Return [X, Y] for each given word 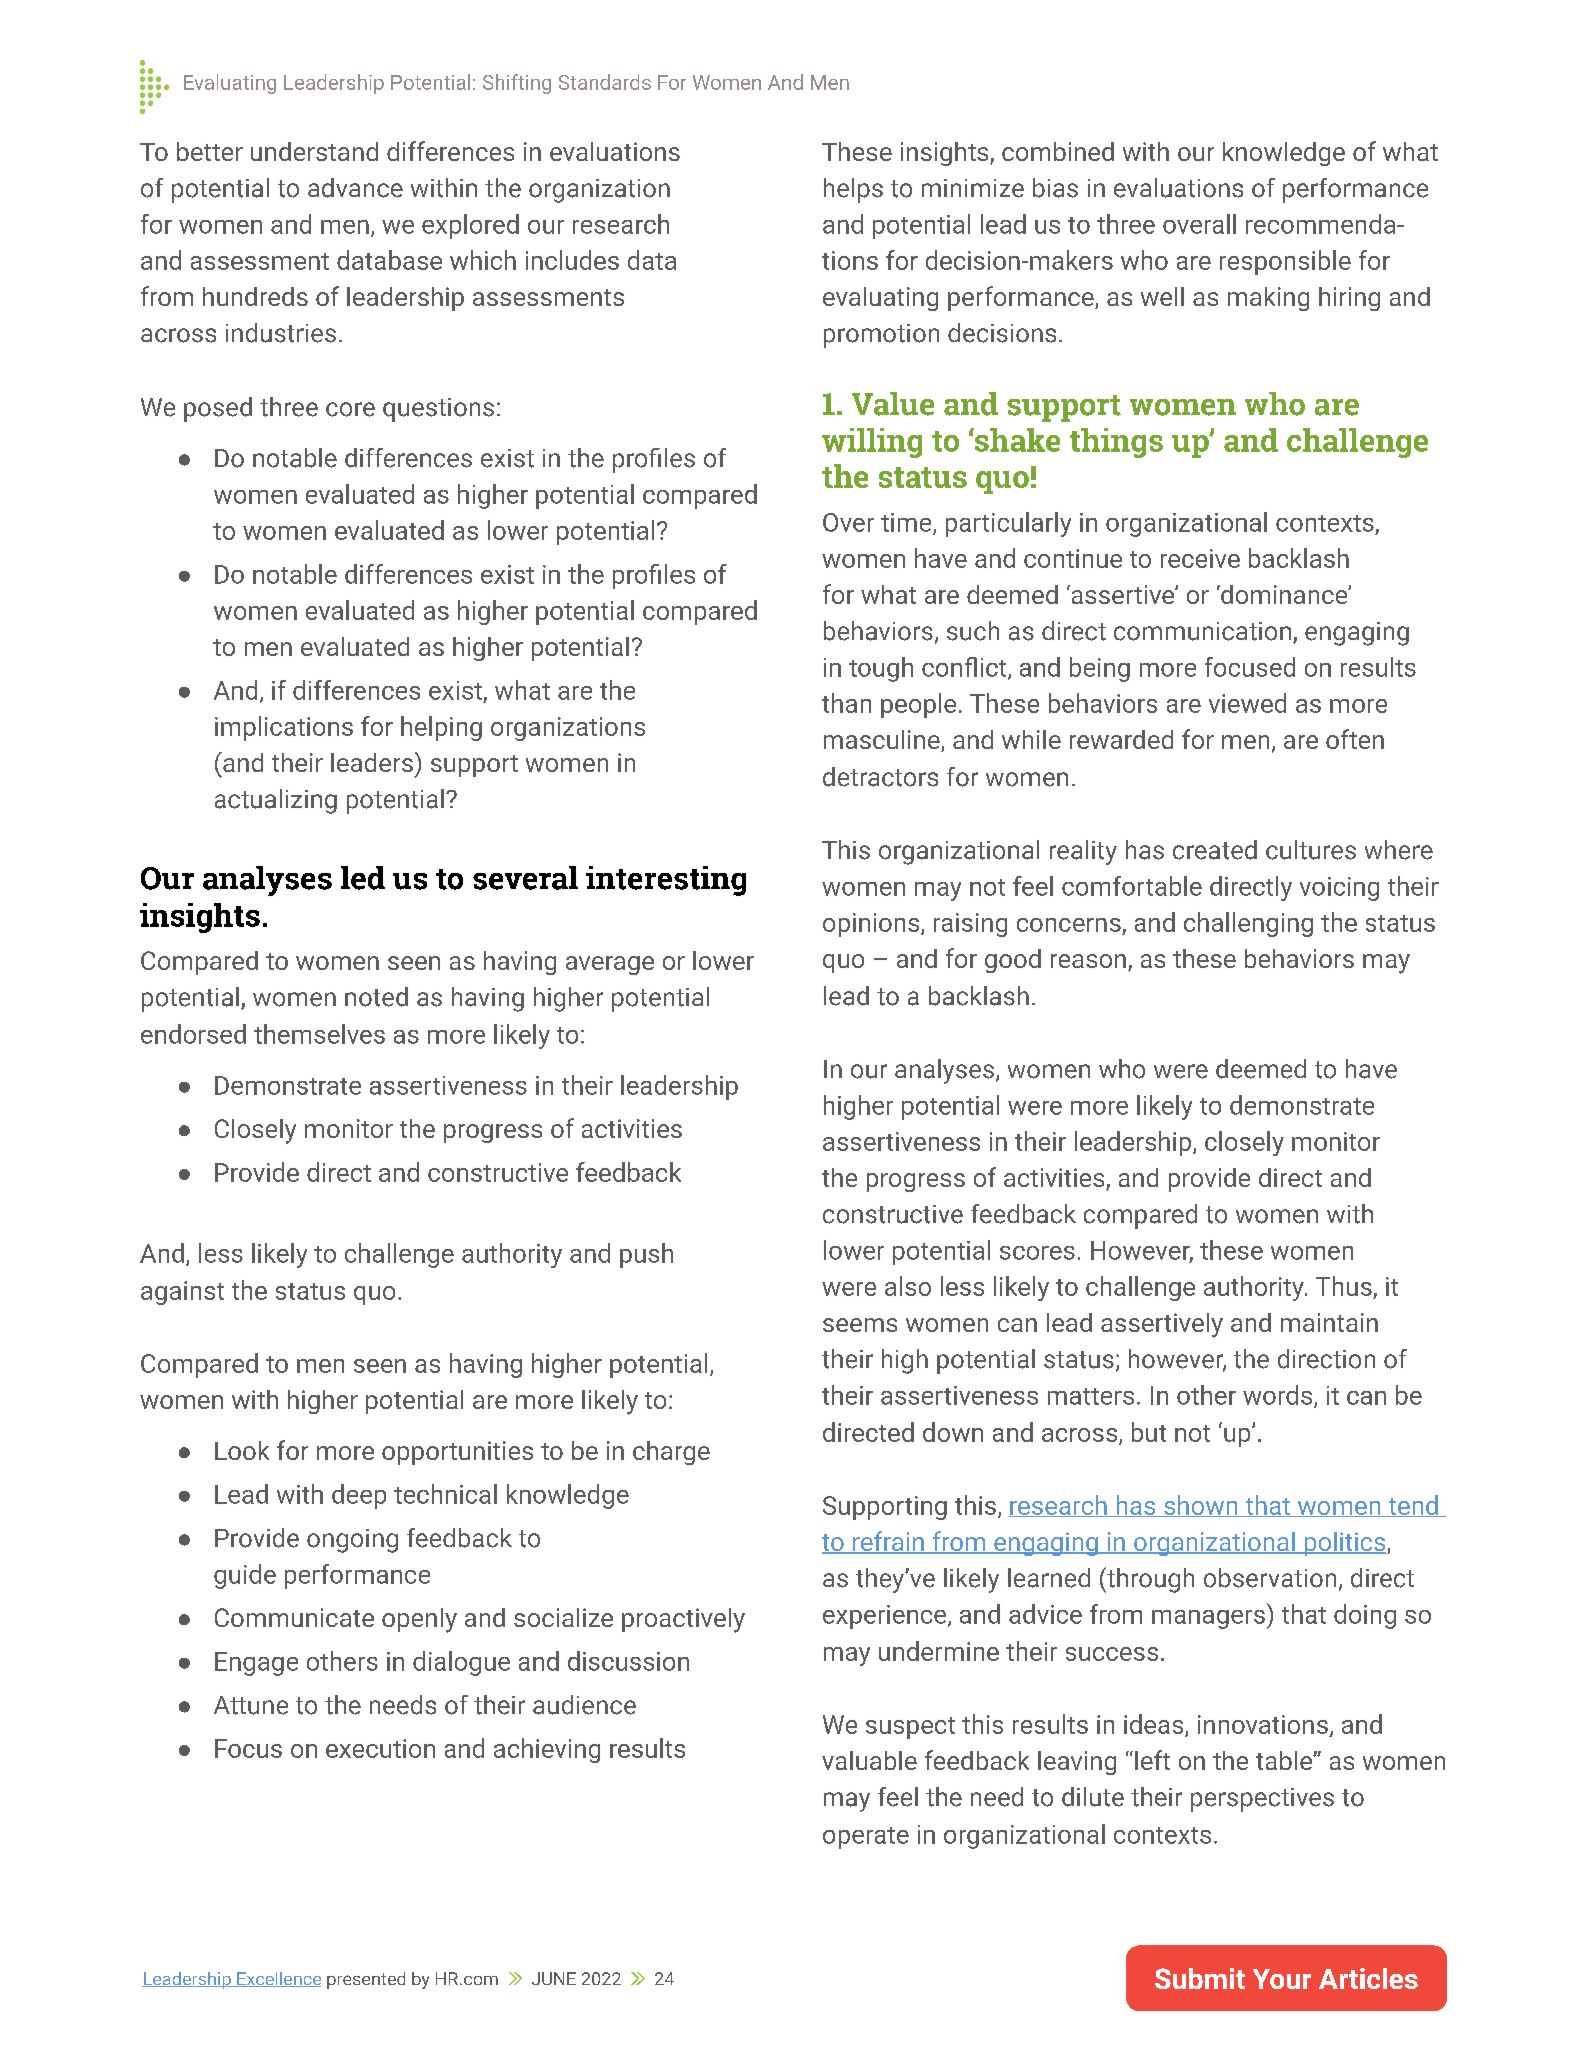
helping [441, 728]
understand [314, 151]
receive [1200, 558]
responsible [1285, 262]
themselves [319, 1034]
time [907, 523]
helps [853, 190]
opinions [872, 925]
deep [359, 1496]
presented [366, 1980]
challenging [1248, 924]
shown [1201, 1506]
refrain [888, 1542]
